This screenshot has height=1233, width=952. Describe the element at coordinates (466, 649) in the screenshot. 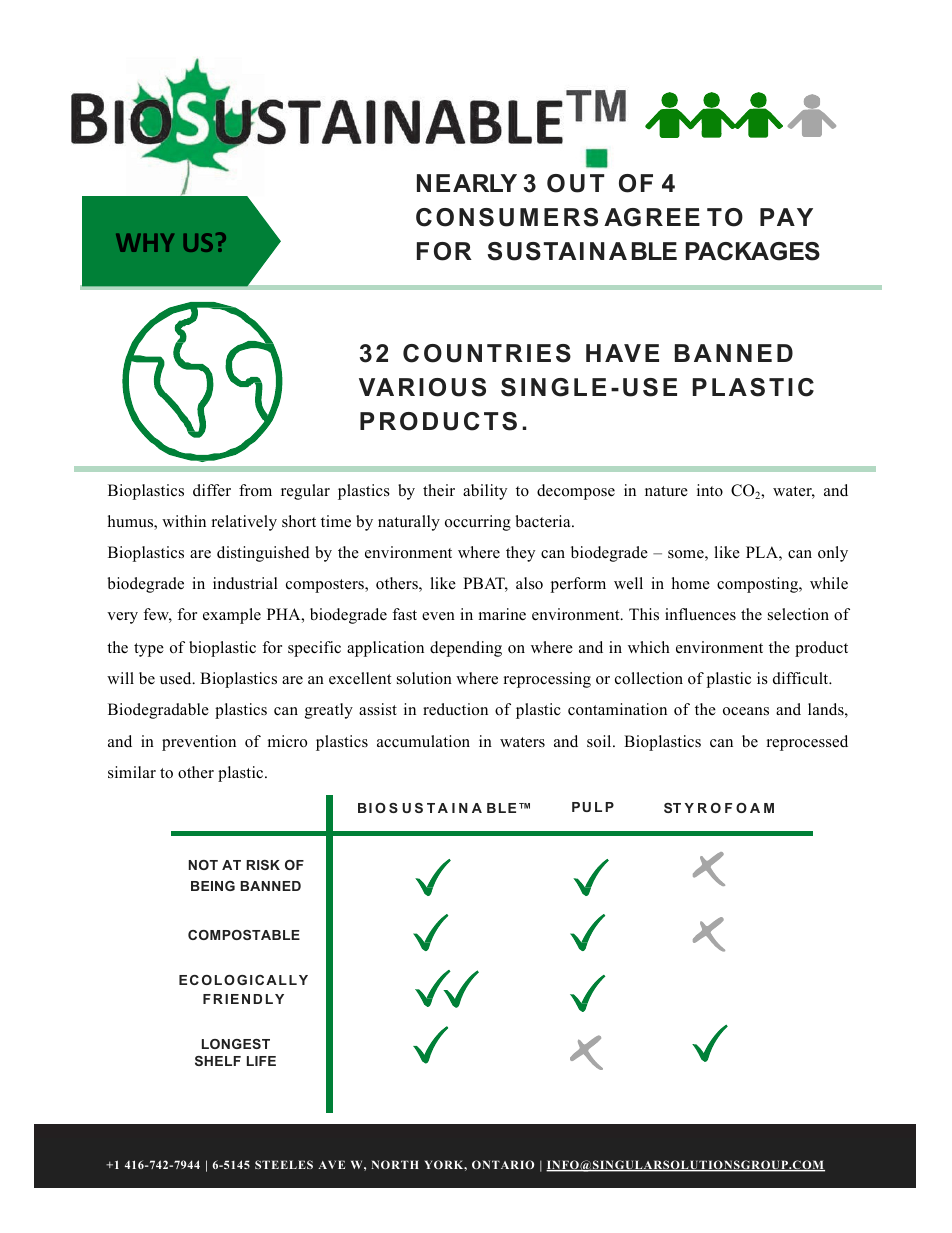

I see `depending` at that location.
